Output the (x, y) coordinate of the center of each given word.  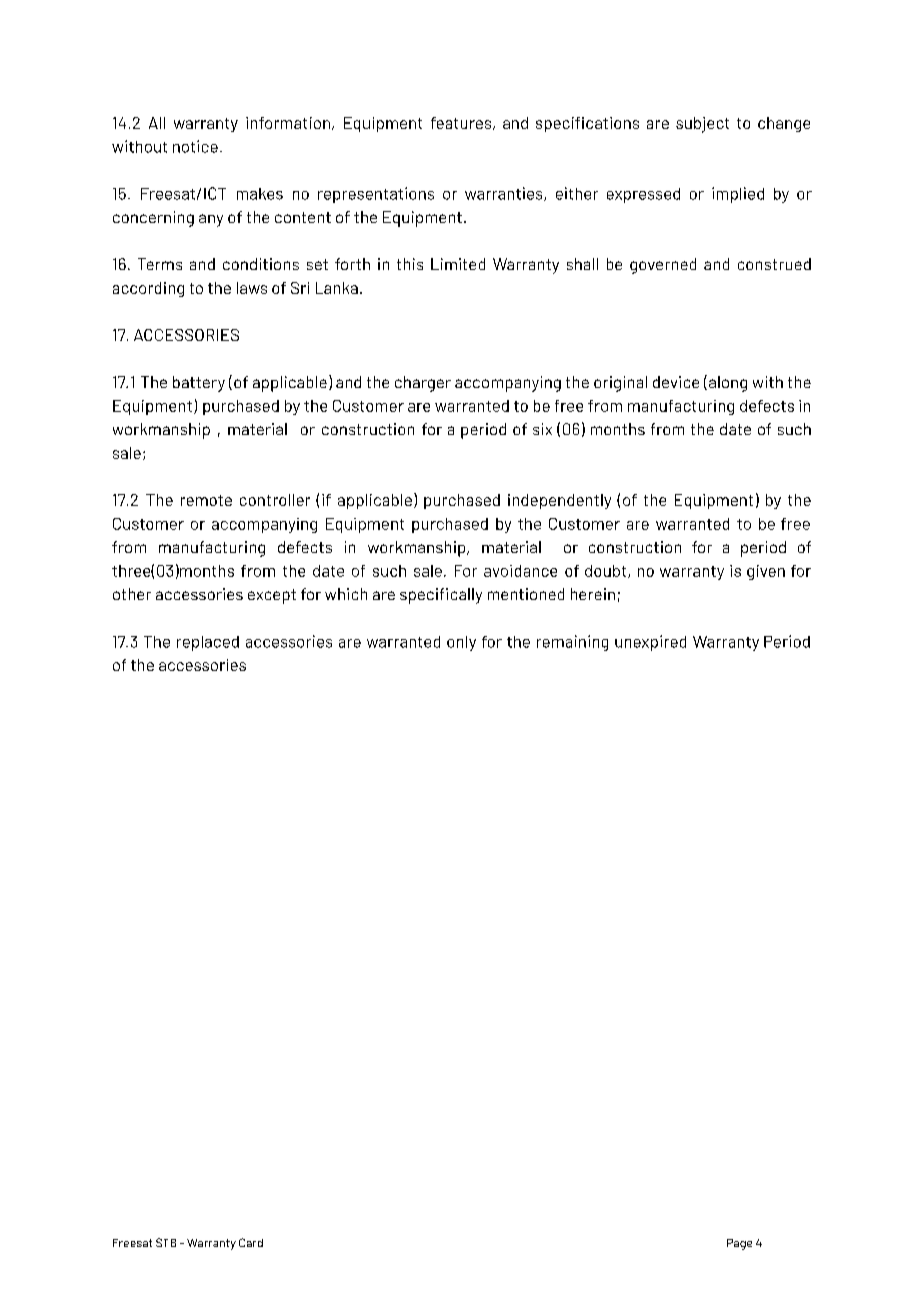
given (766, 572)
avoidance (520, 571)
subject (702, 125)
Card (251, 1242)
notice (195, 146)
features (462, 123)
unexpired (650, 643)
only (461, 643)
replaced (208, 643)
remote (206, 500)
